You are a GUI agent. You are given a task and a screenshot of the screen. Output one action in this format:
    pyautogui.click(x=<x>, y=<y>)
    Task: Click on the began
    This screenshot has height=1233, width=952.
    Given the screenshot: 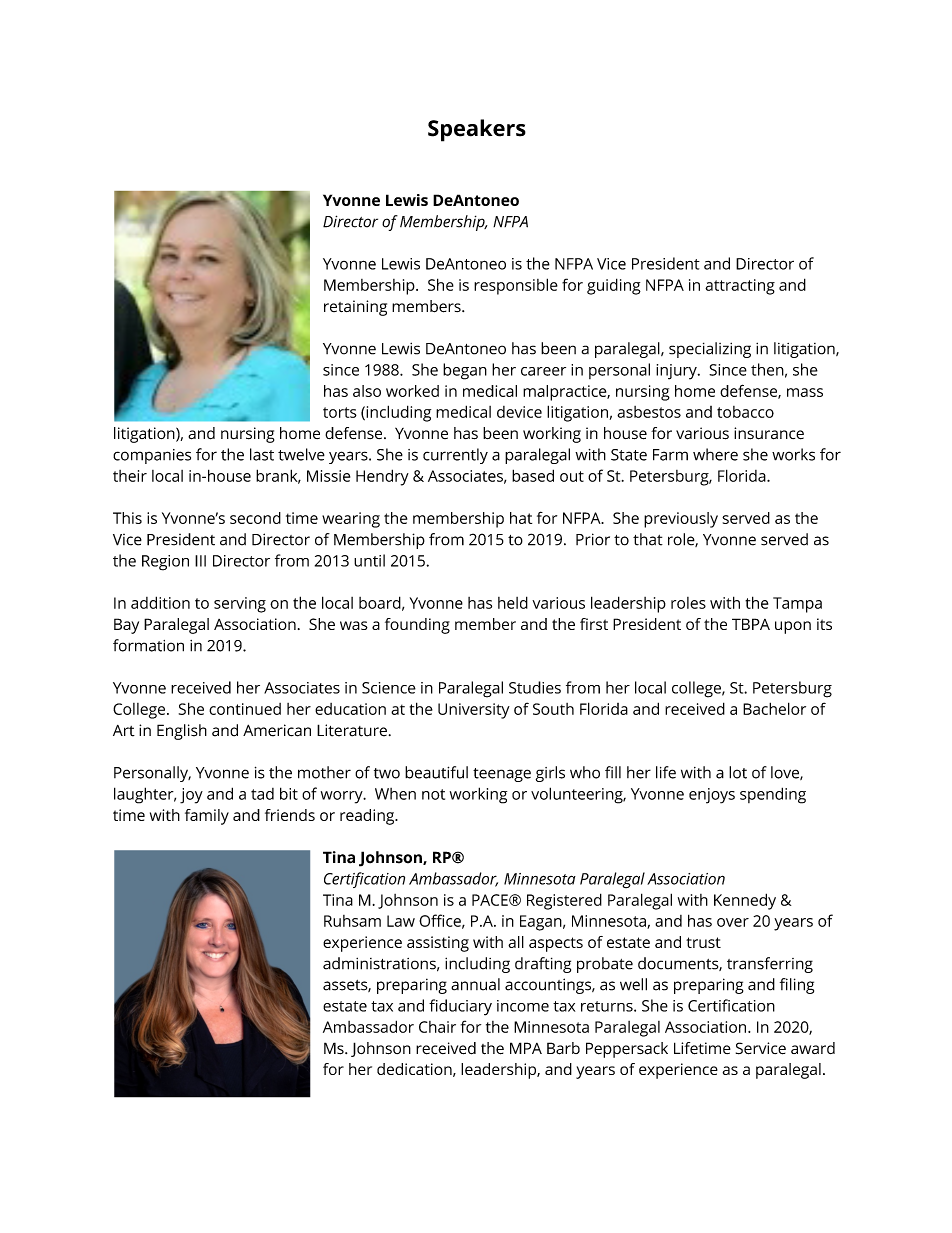 What is the action you would take?
    pyautogui.click(x=465, y=371)
